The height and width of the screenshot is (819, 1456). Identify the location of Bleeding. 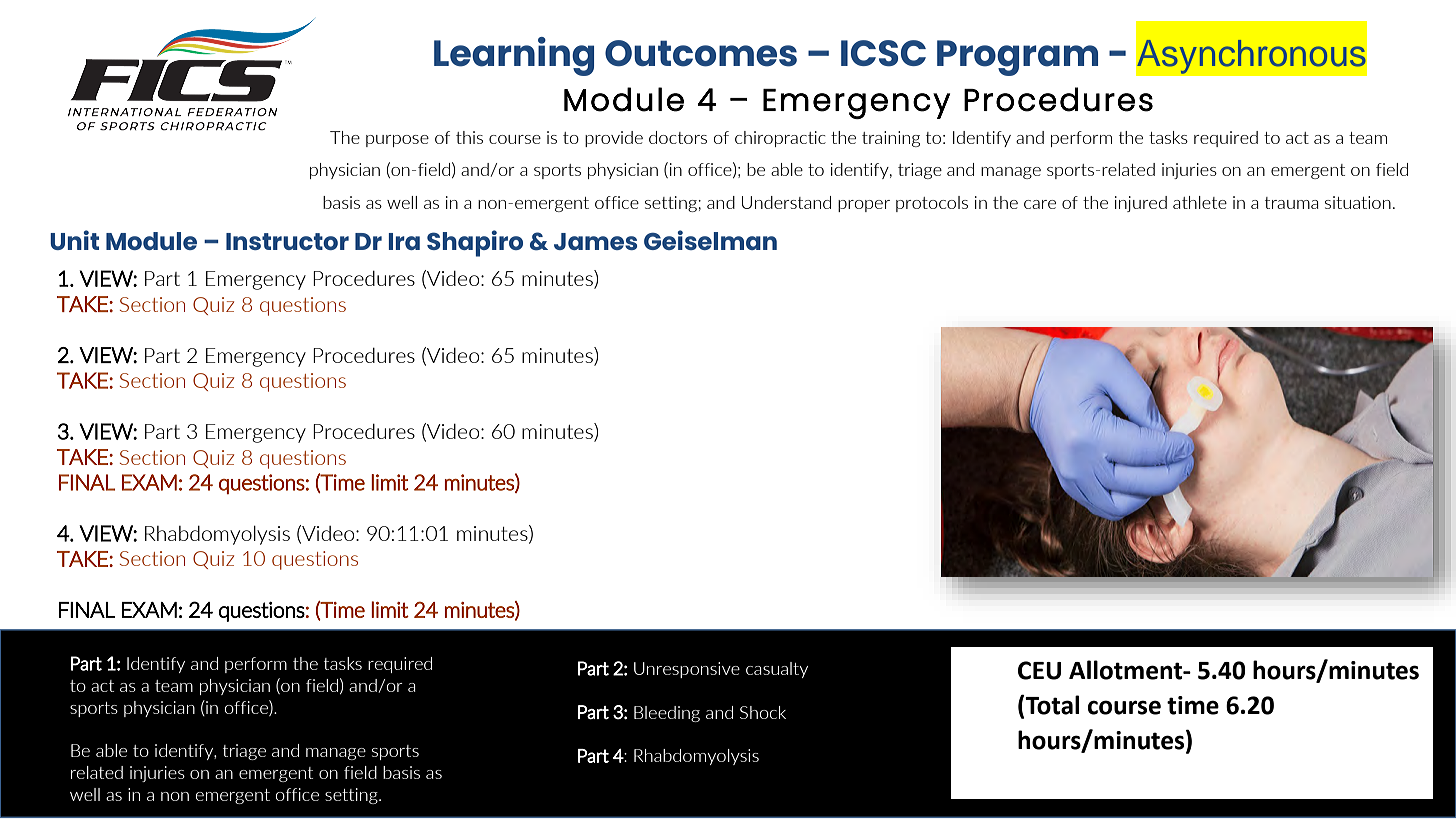
(667, 714).
